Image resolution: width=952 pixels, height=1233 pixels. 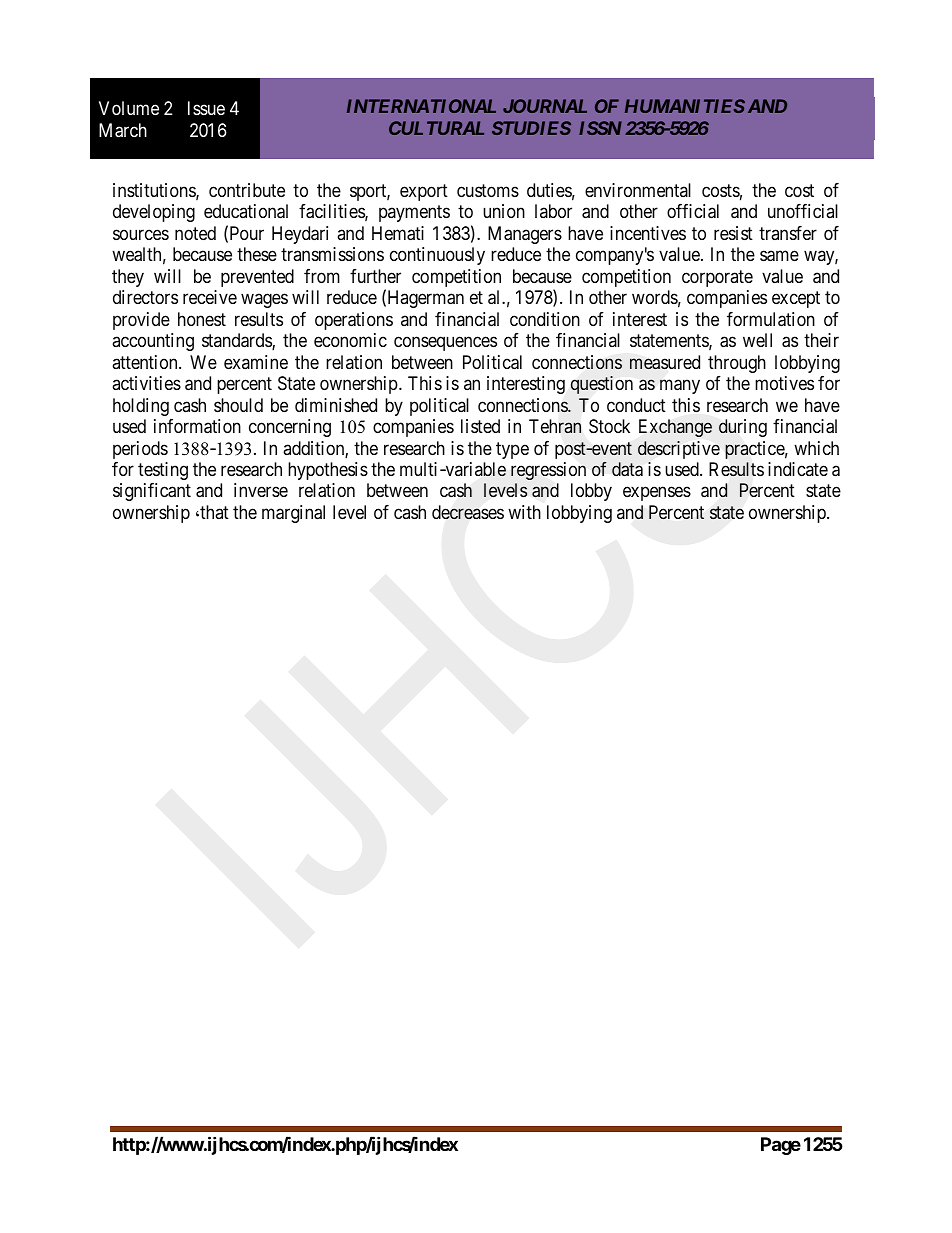 What do you see at coordinates (524, 512) in the screenshot?
I see `with` at bounding box center [524, 512].
